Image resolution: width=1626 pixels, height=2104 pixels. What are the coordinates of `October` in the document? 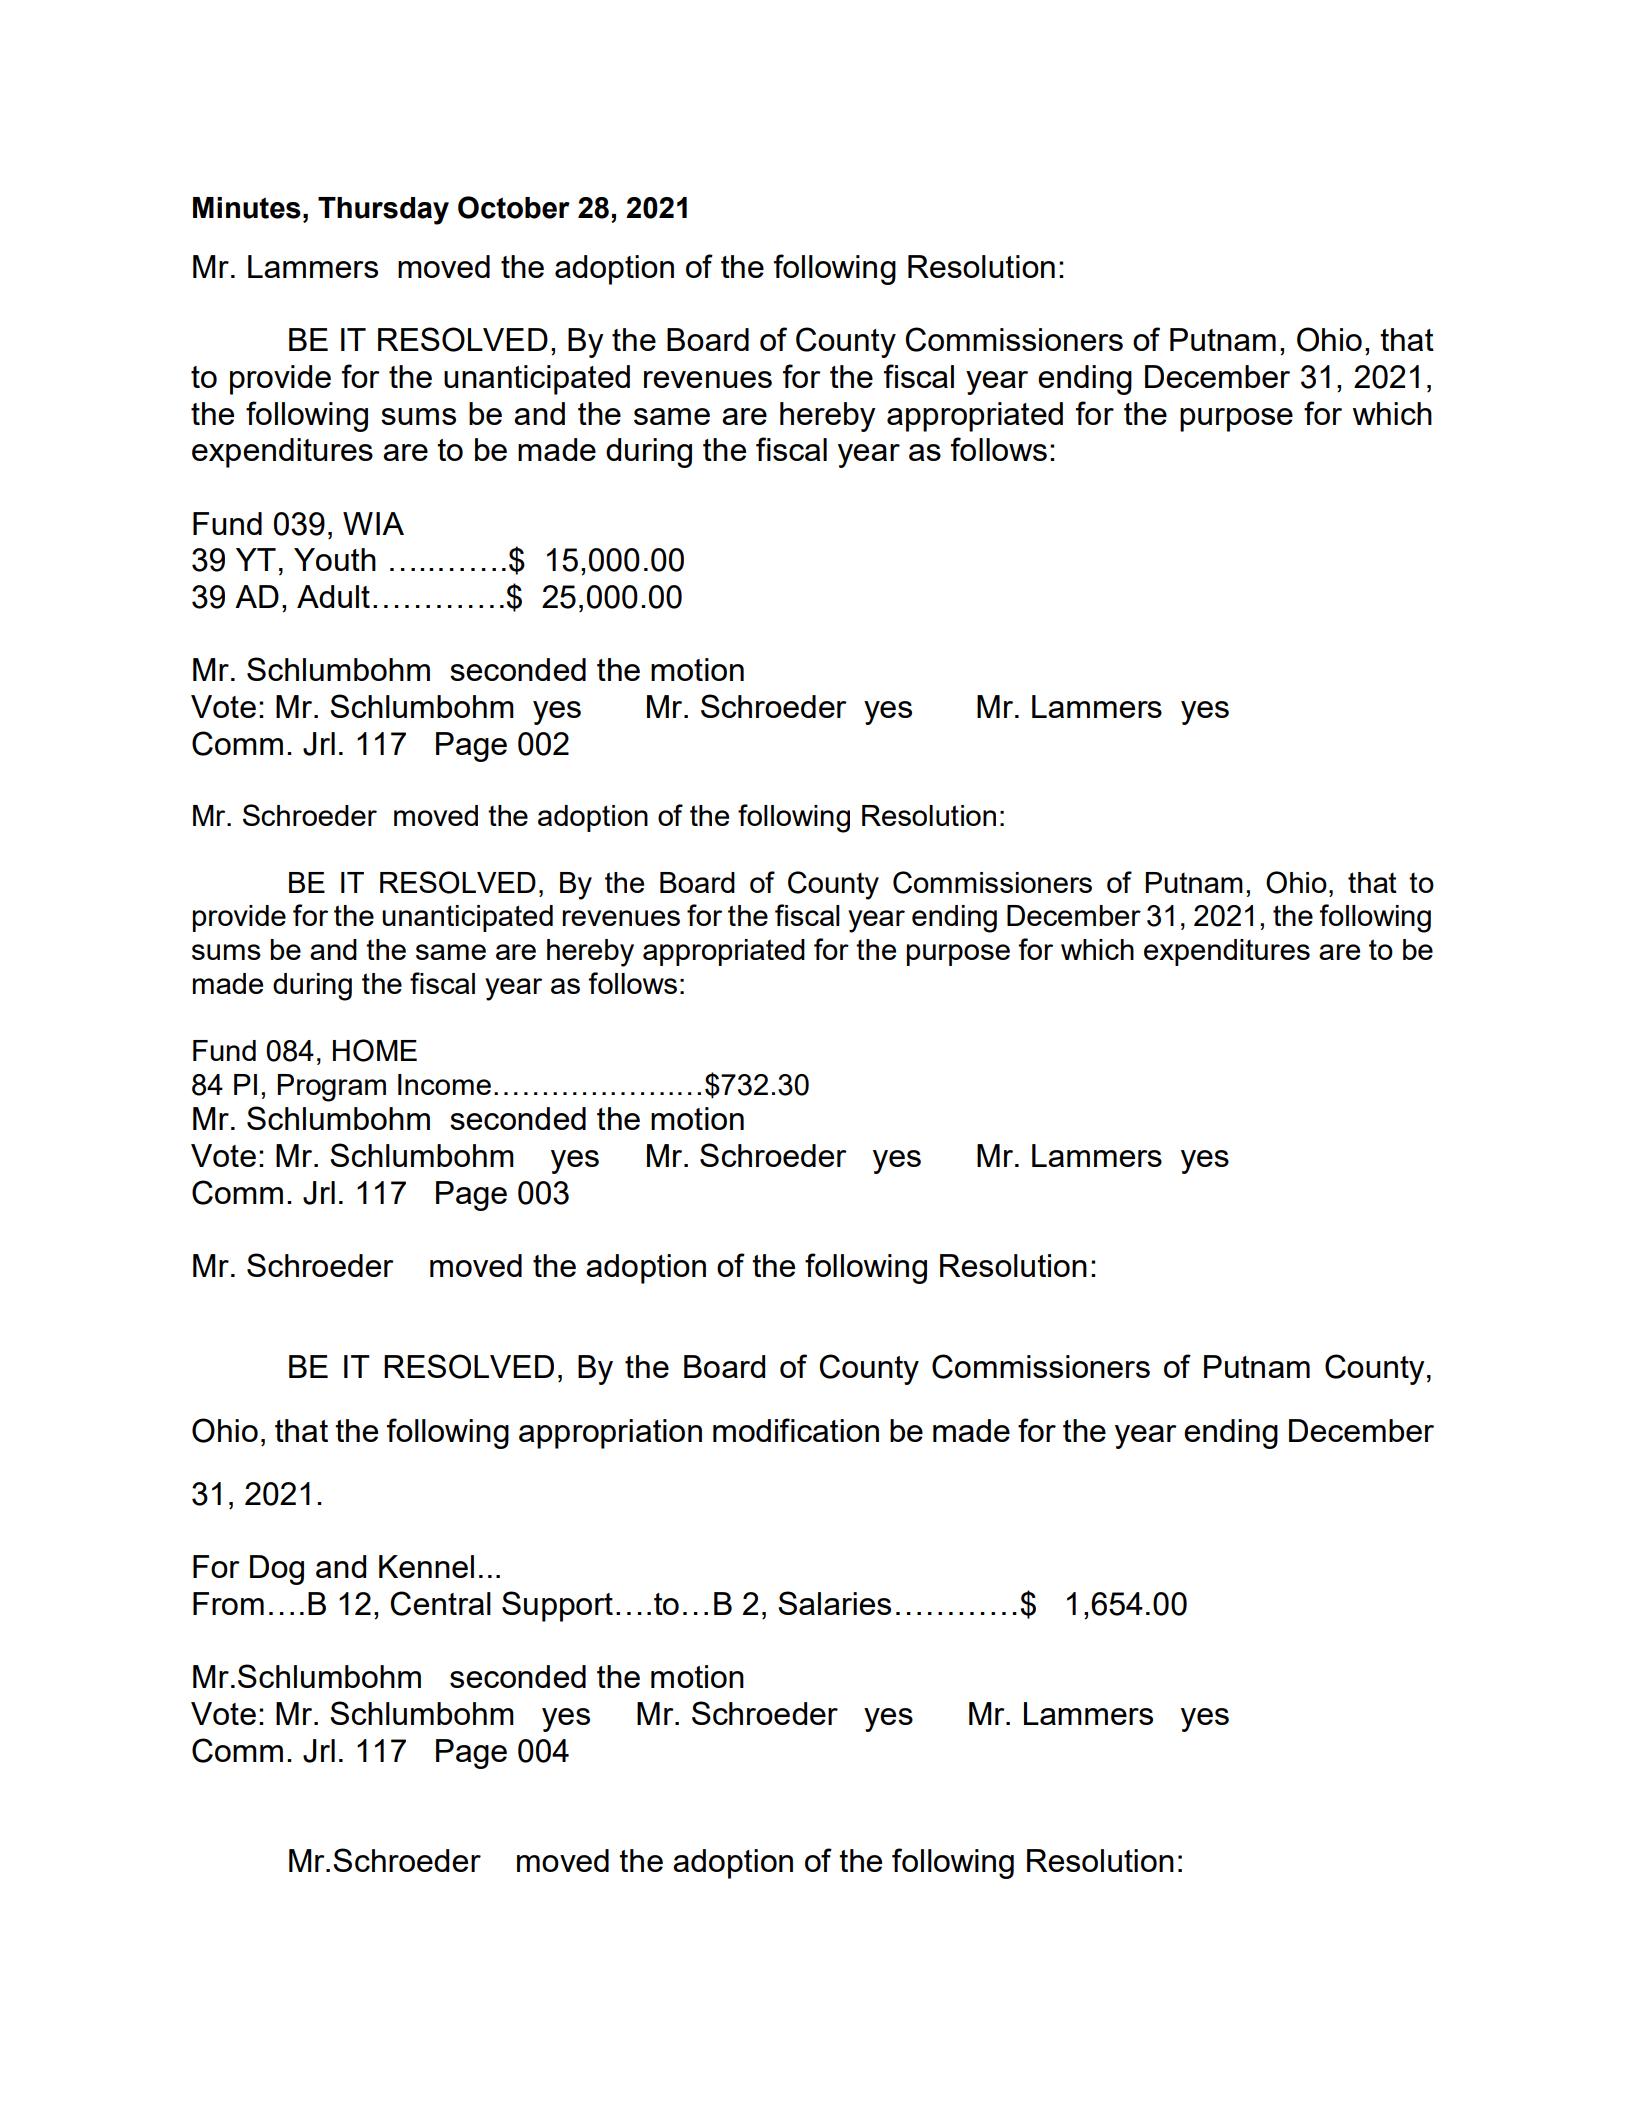 It's located at (514, 207).
